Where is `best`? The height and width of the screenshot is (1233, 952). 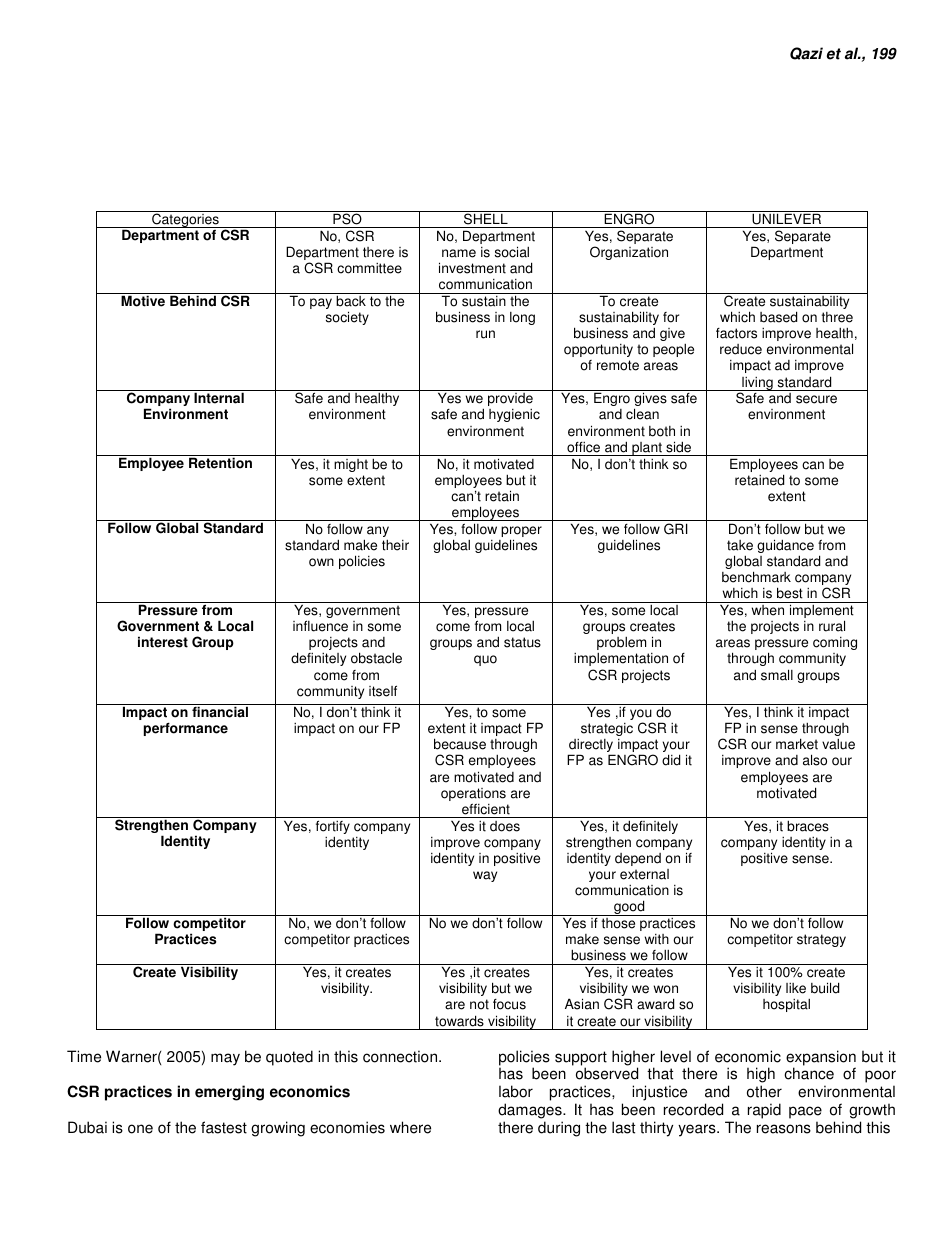
best is located at coordinates (790, 593).
